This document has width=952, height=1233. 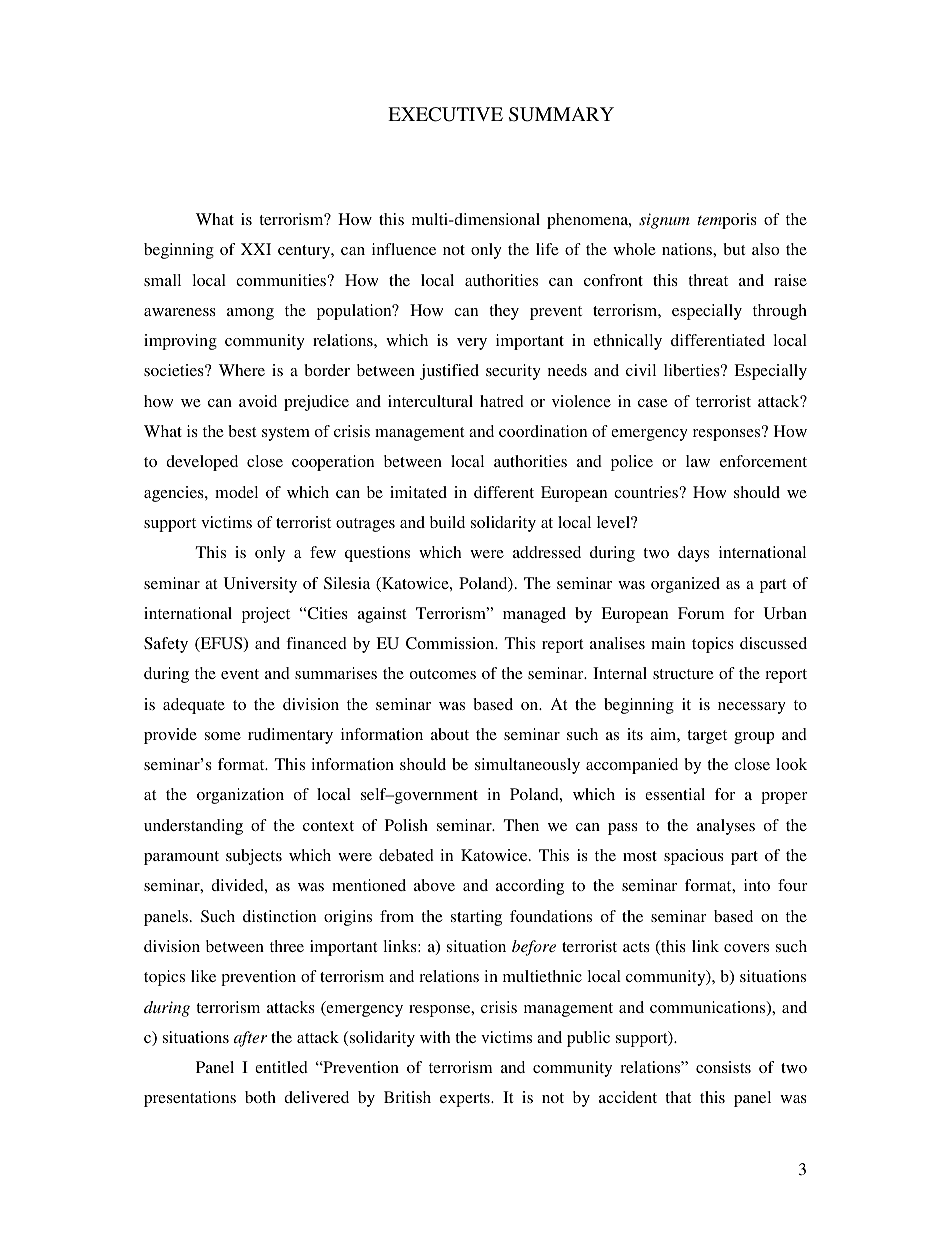 What do you see at coordinates (664, 221) in the document?
I see `signum` at bounding box center [664, 221].
